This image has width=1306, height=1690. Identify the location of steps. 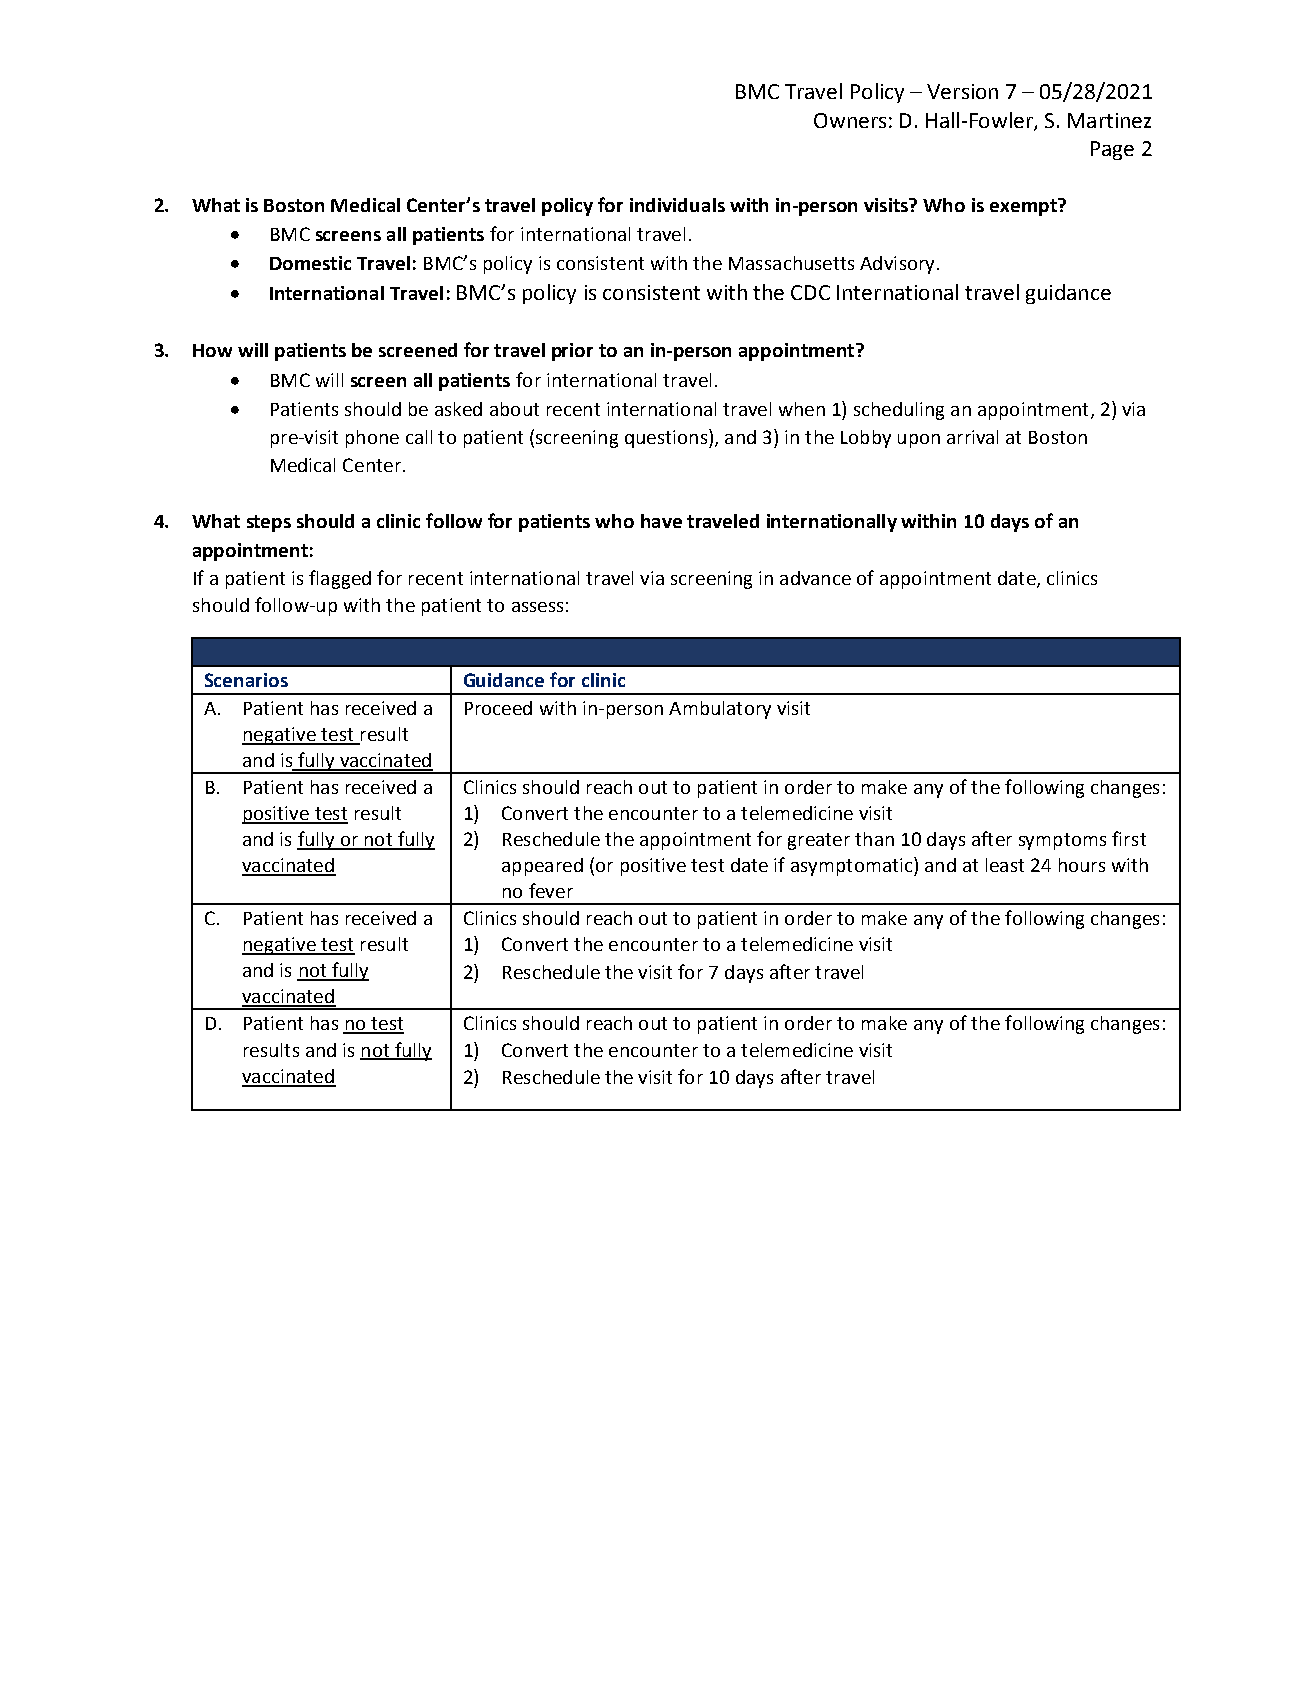
(269, 523).
